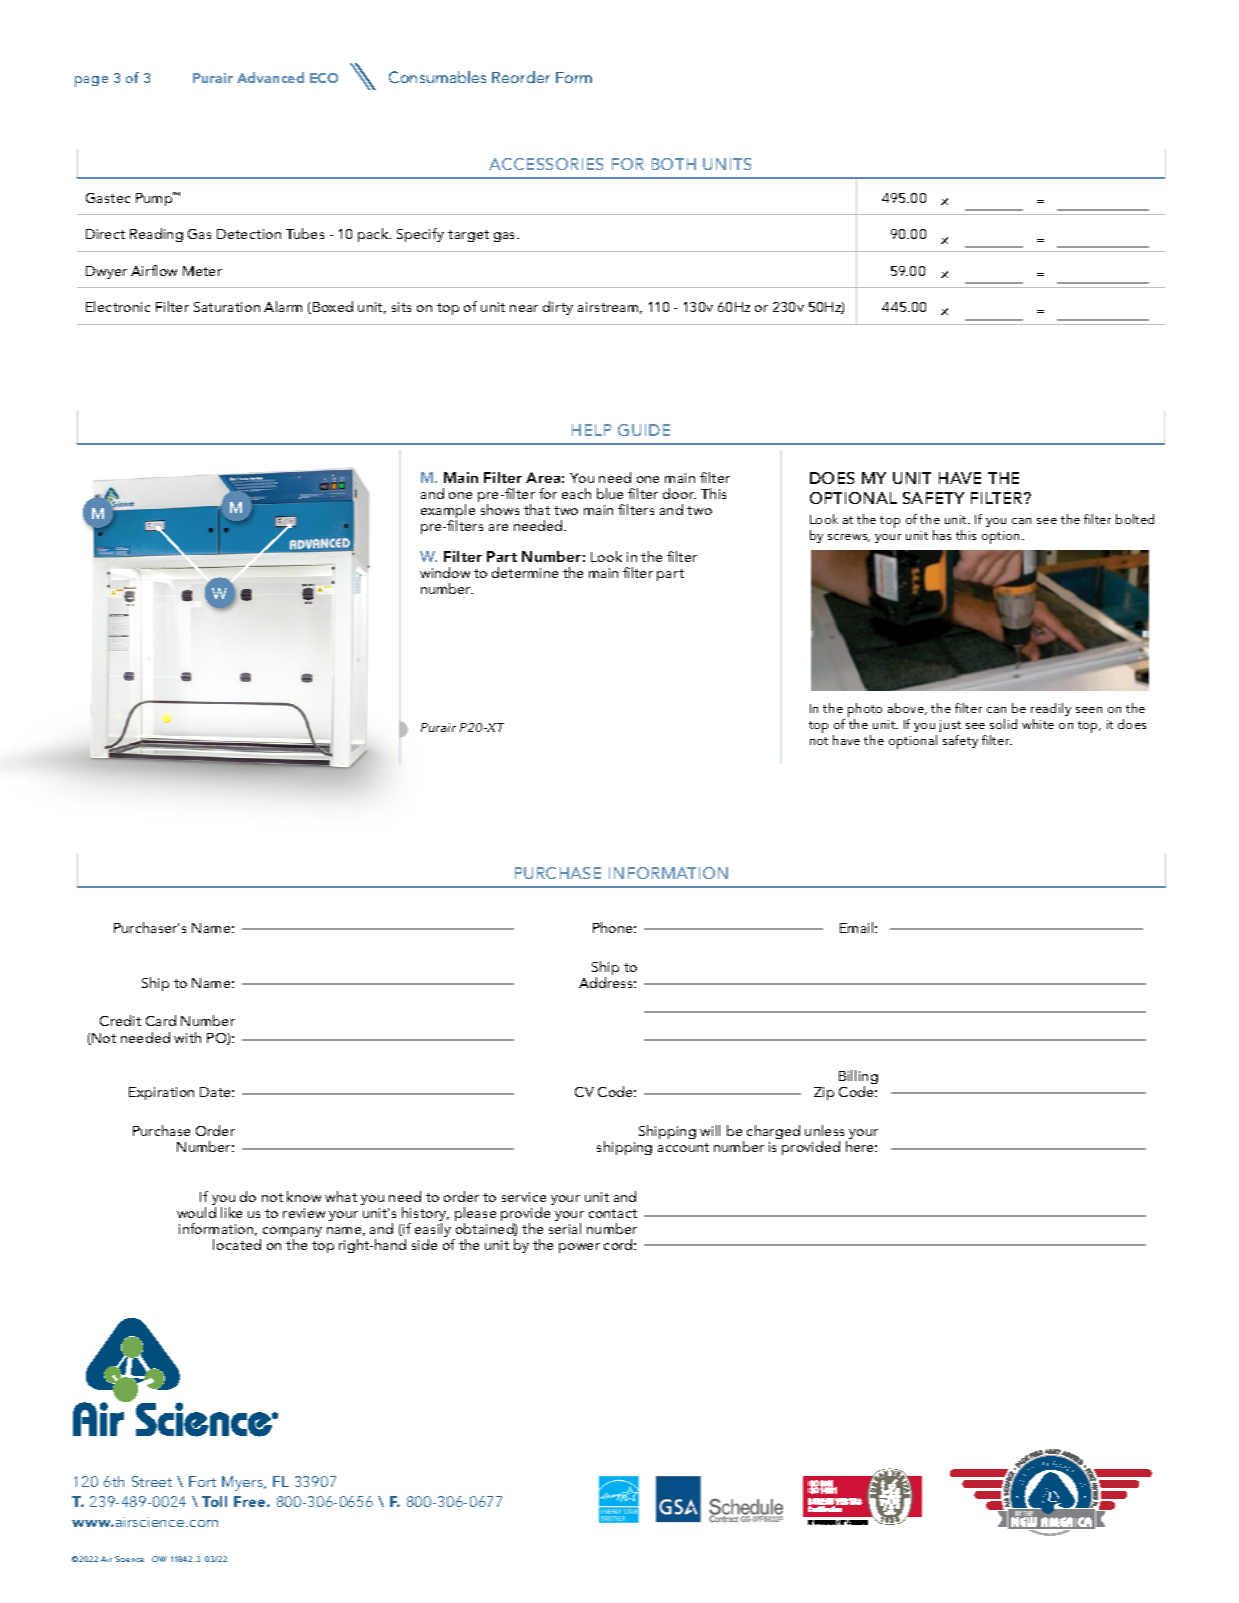 This page has height=1603, width=1239. What do you see at coordinates (202, 1481) in the page?
I see `Fort` at bounding box center [202, 1481].
